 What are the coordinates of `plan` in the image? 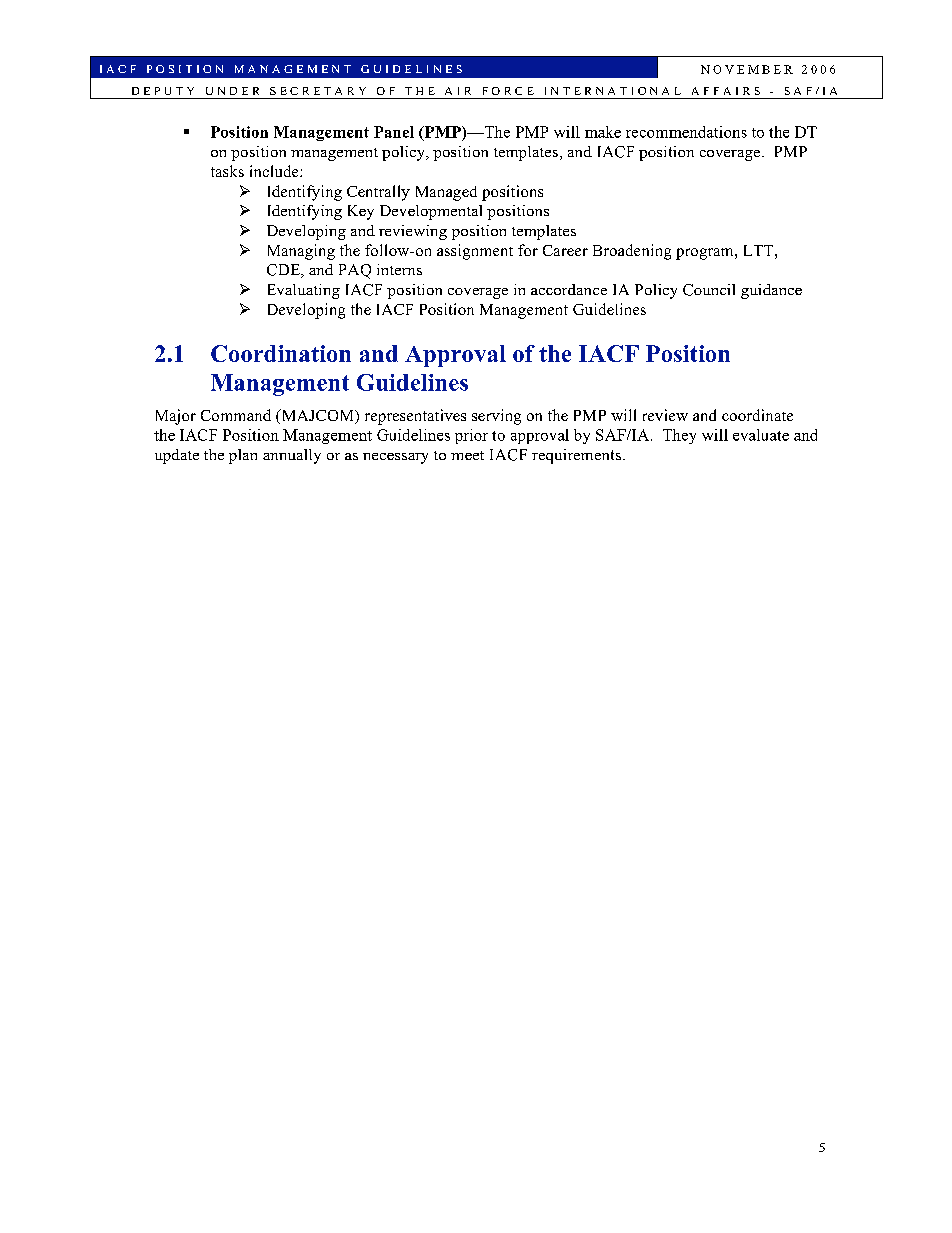 It's located at (243, 456).
